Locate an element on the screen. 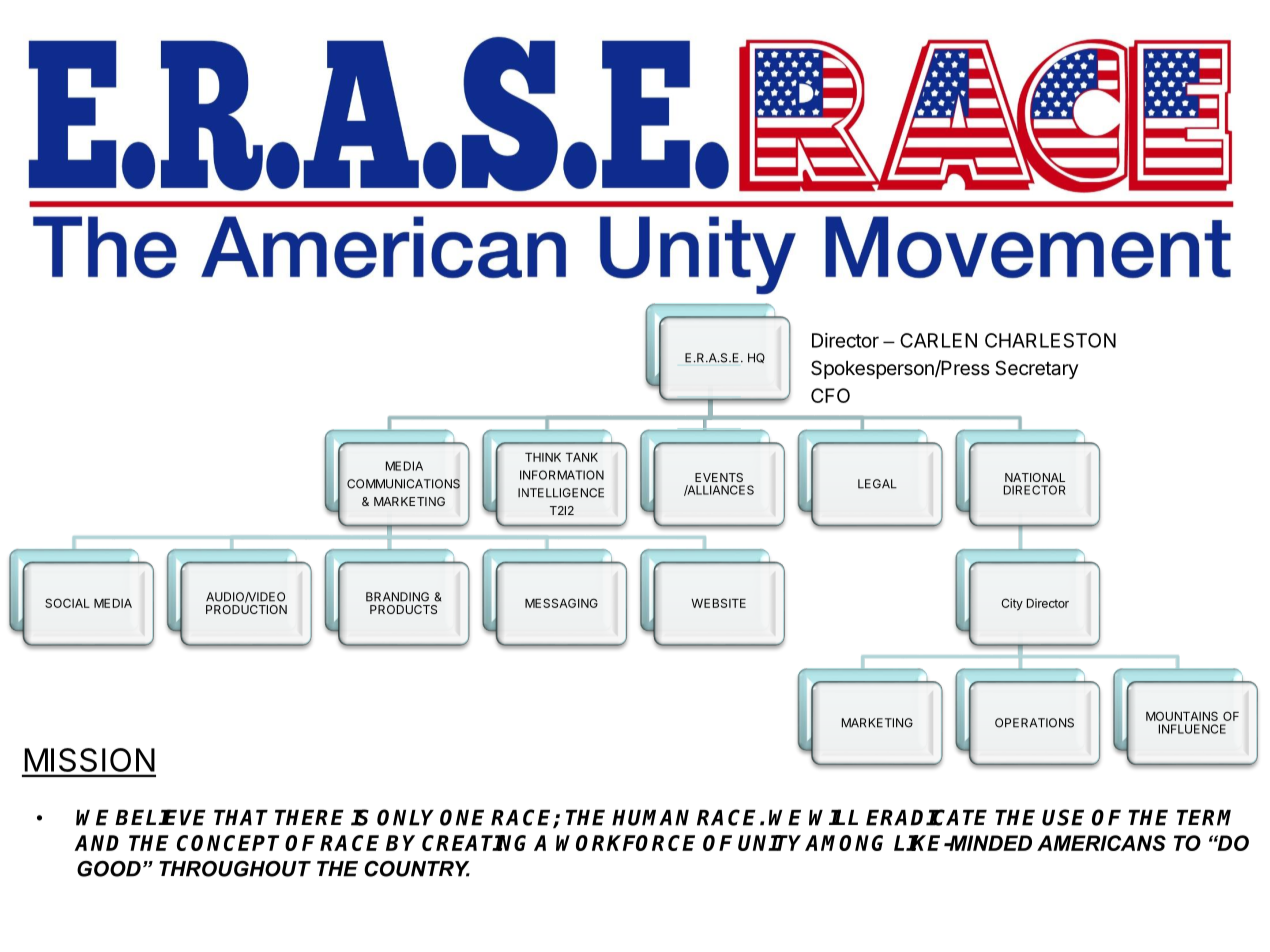 The height and width of the screenshot is (952, 1270). THINK is located at coordinates (543, 457).
